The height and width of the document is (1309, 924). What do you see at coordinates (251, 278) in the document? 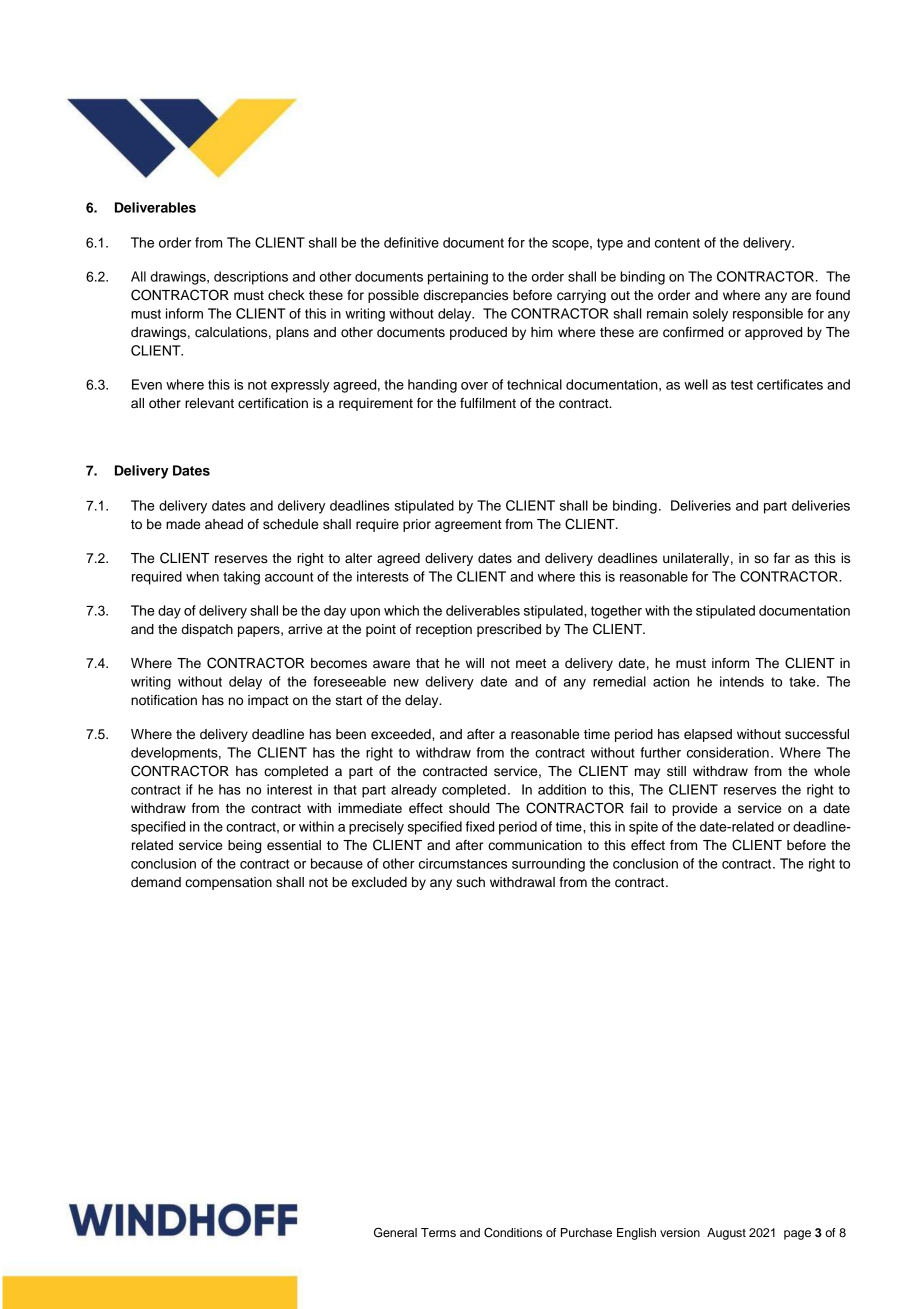
I see `descriptions` at bounding box center [251, 278].
